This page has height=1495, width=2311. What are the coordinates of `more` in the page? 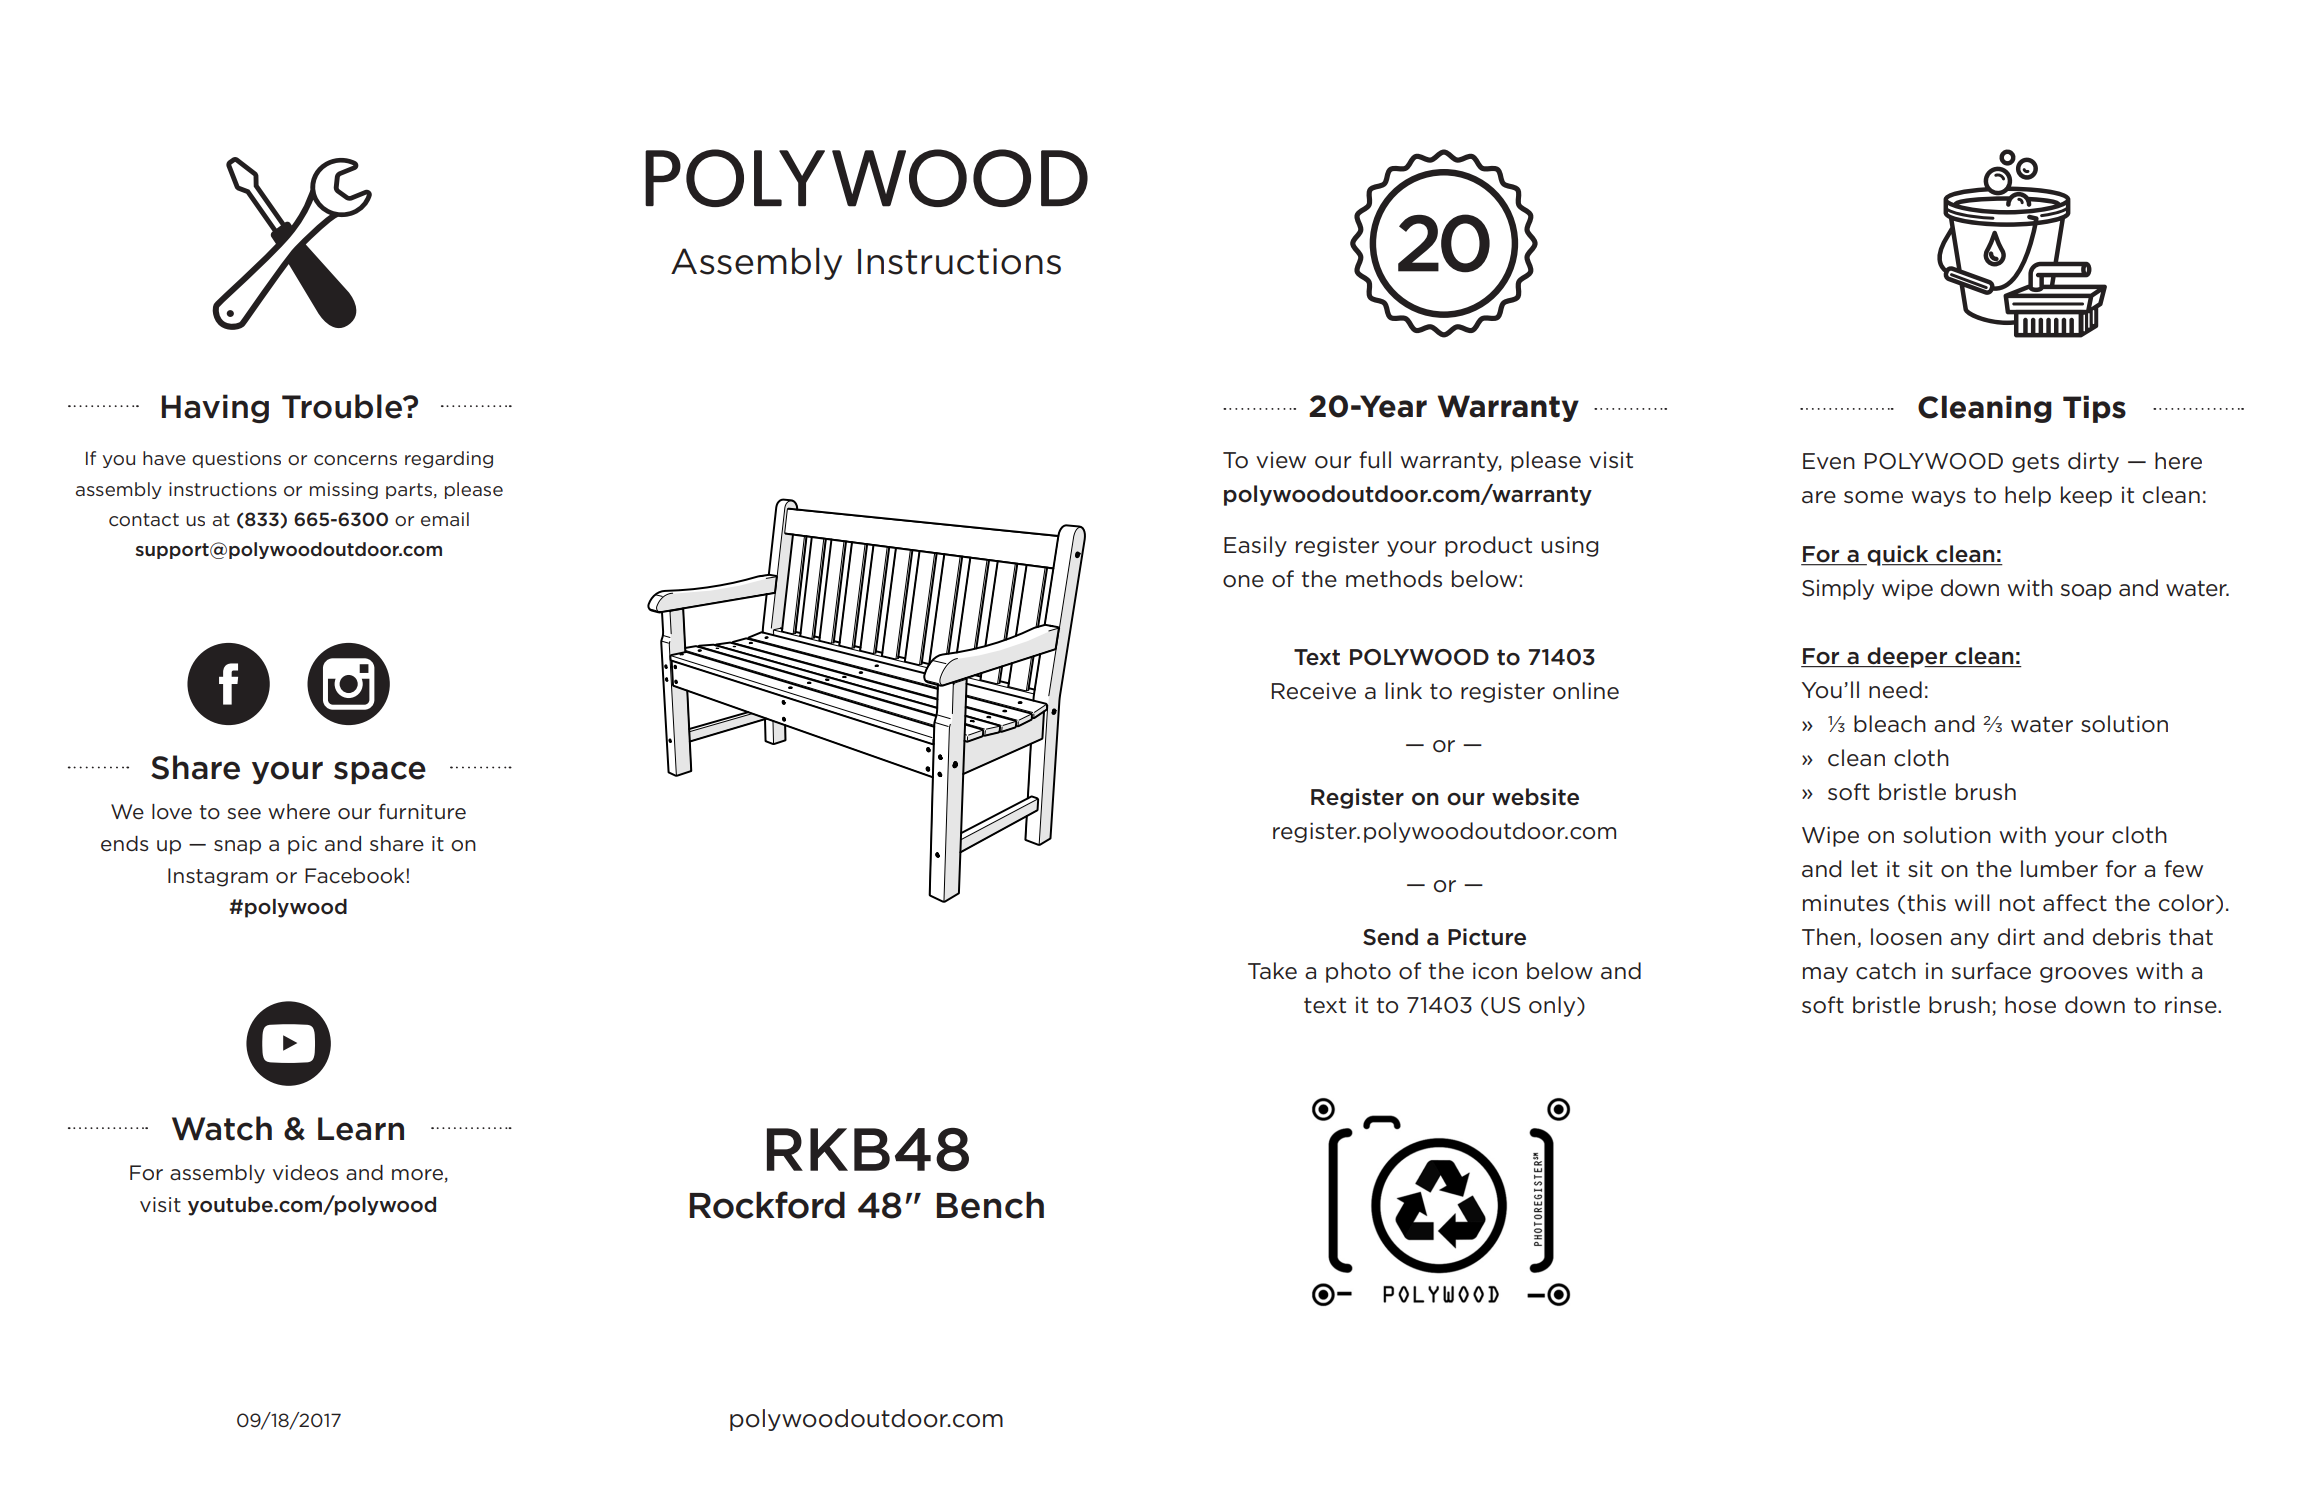 It's located at (417, 1175).
